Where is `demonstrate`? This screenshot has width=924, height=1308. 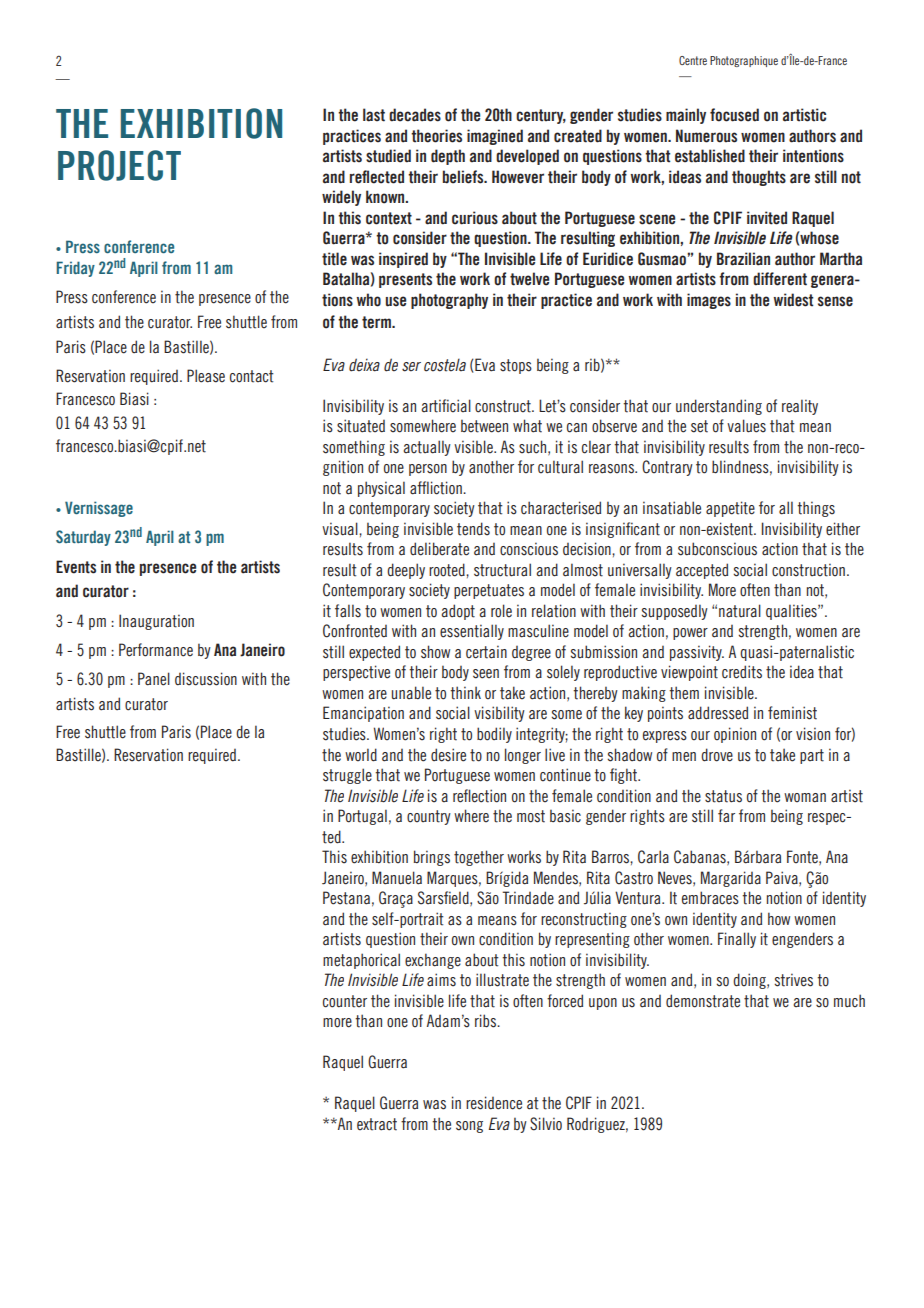 demonstrate is located at coordinates (703, 1001).
